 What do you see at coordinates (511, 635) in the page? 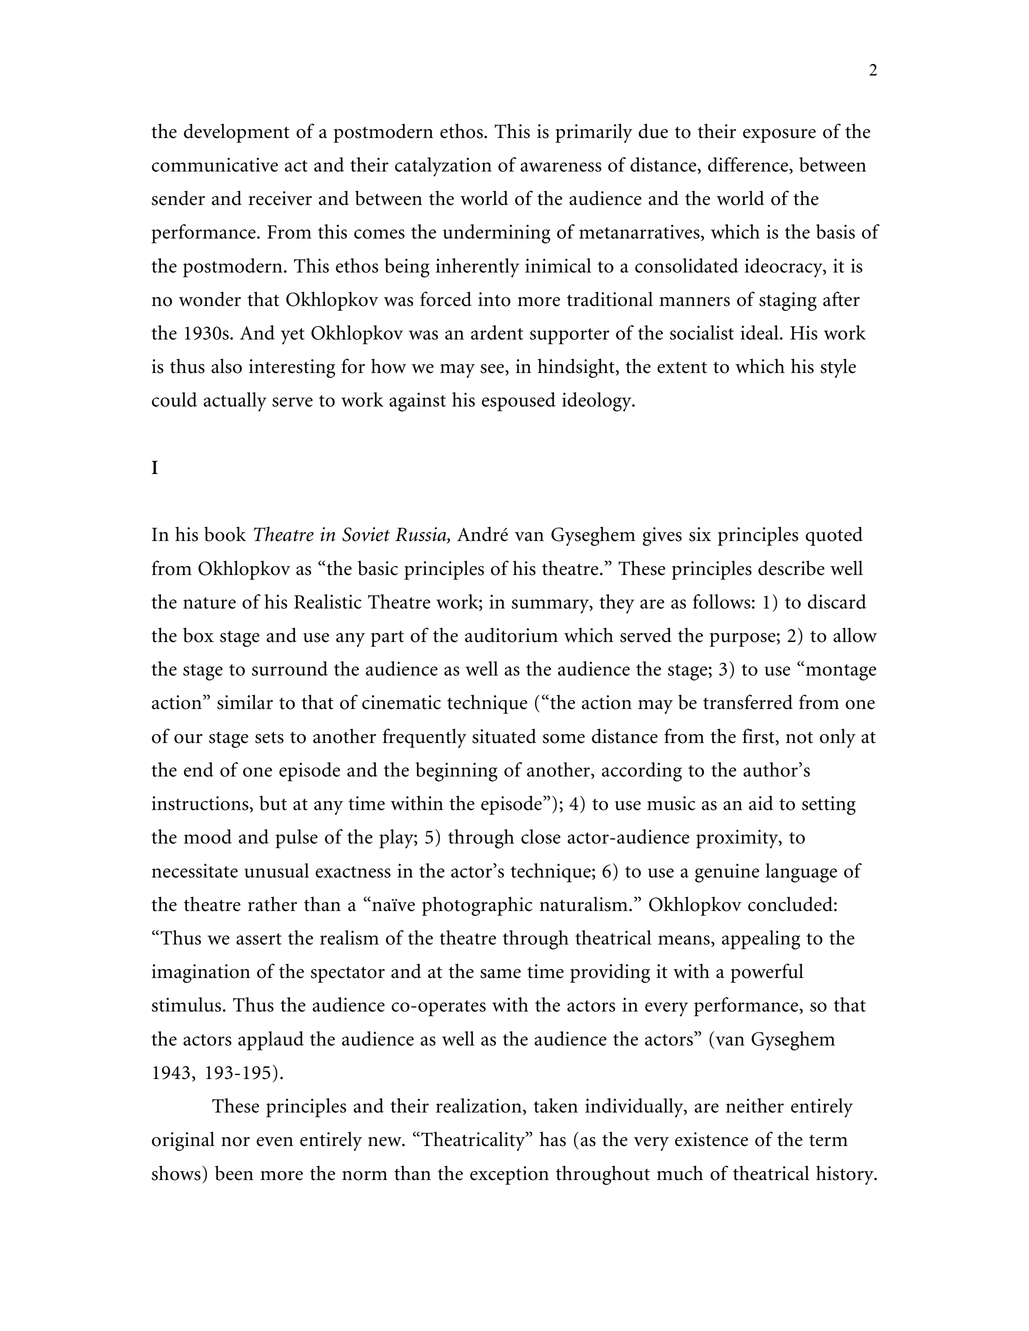
I see `auditorium` at bounding box center [511, 635].
